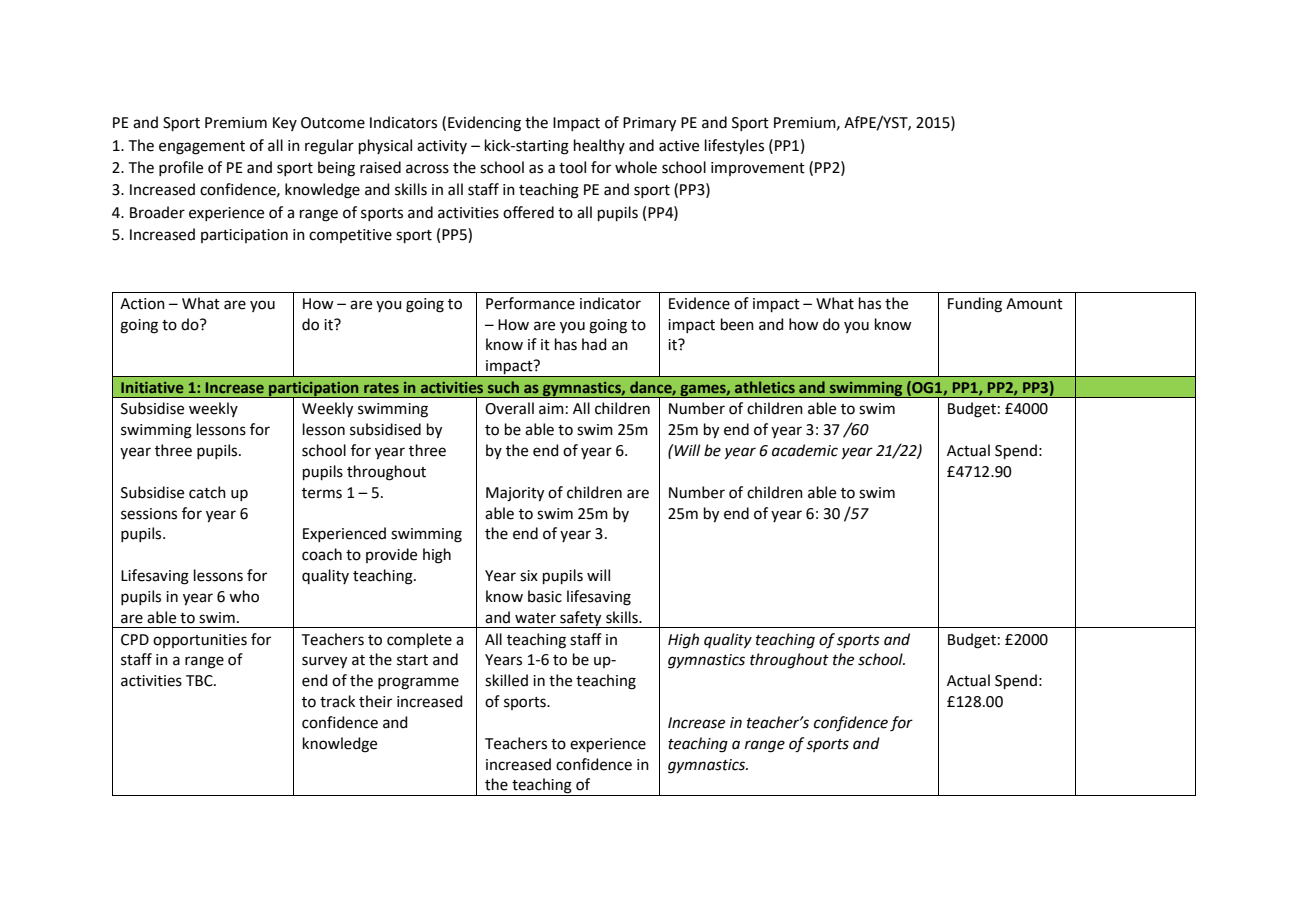 Image resolution: width=1308 pixels, height=924 pixels. I want to click on aim, so click(551, 409).
